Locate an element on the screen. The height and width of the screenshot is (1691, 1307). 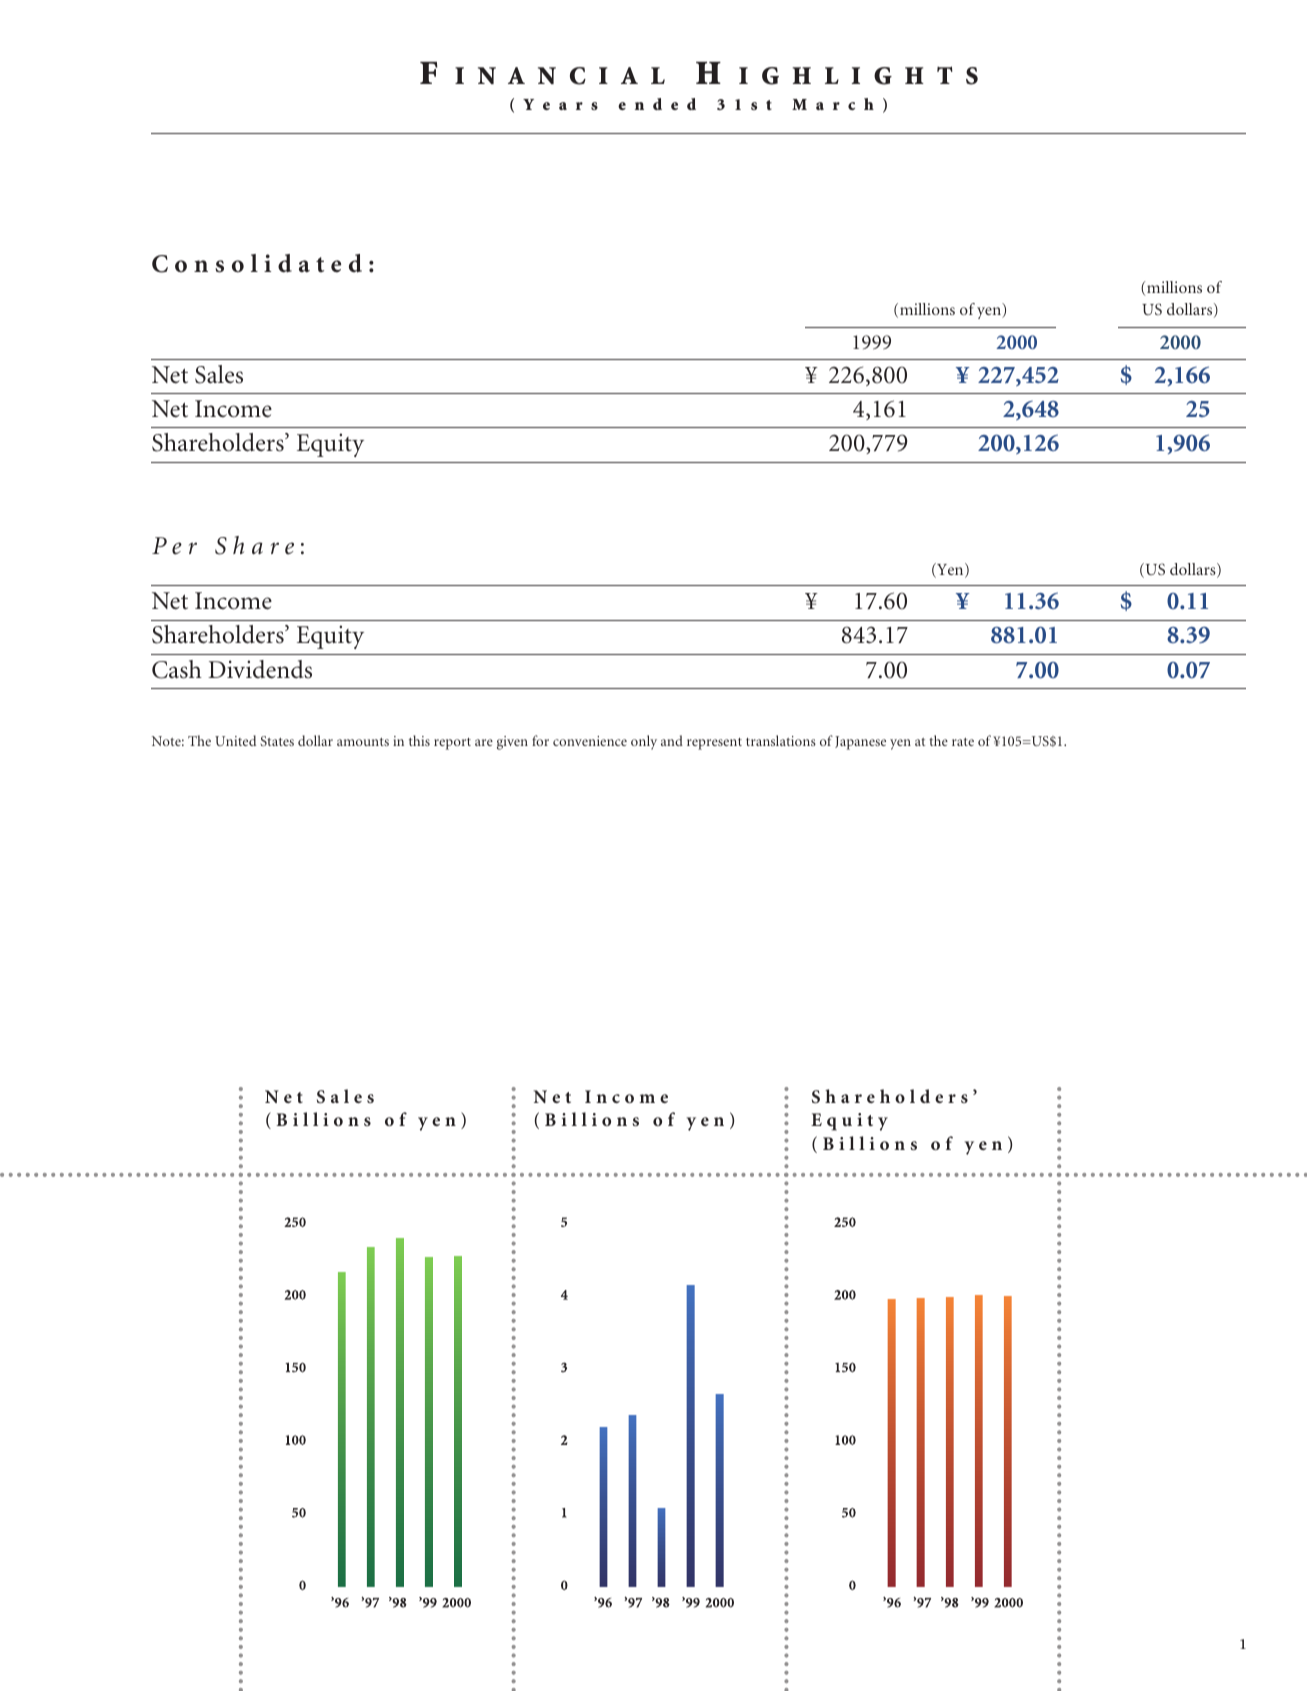
translations is located at coordinates (781, 740).
